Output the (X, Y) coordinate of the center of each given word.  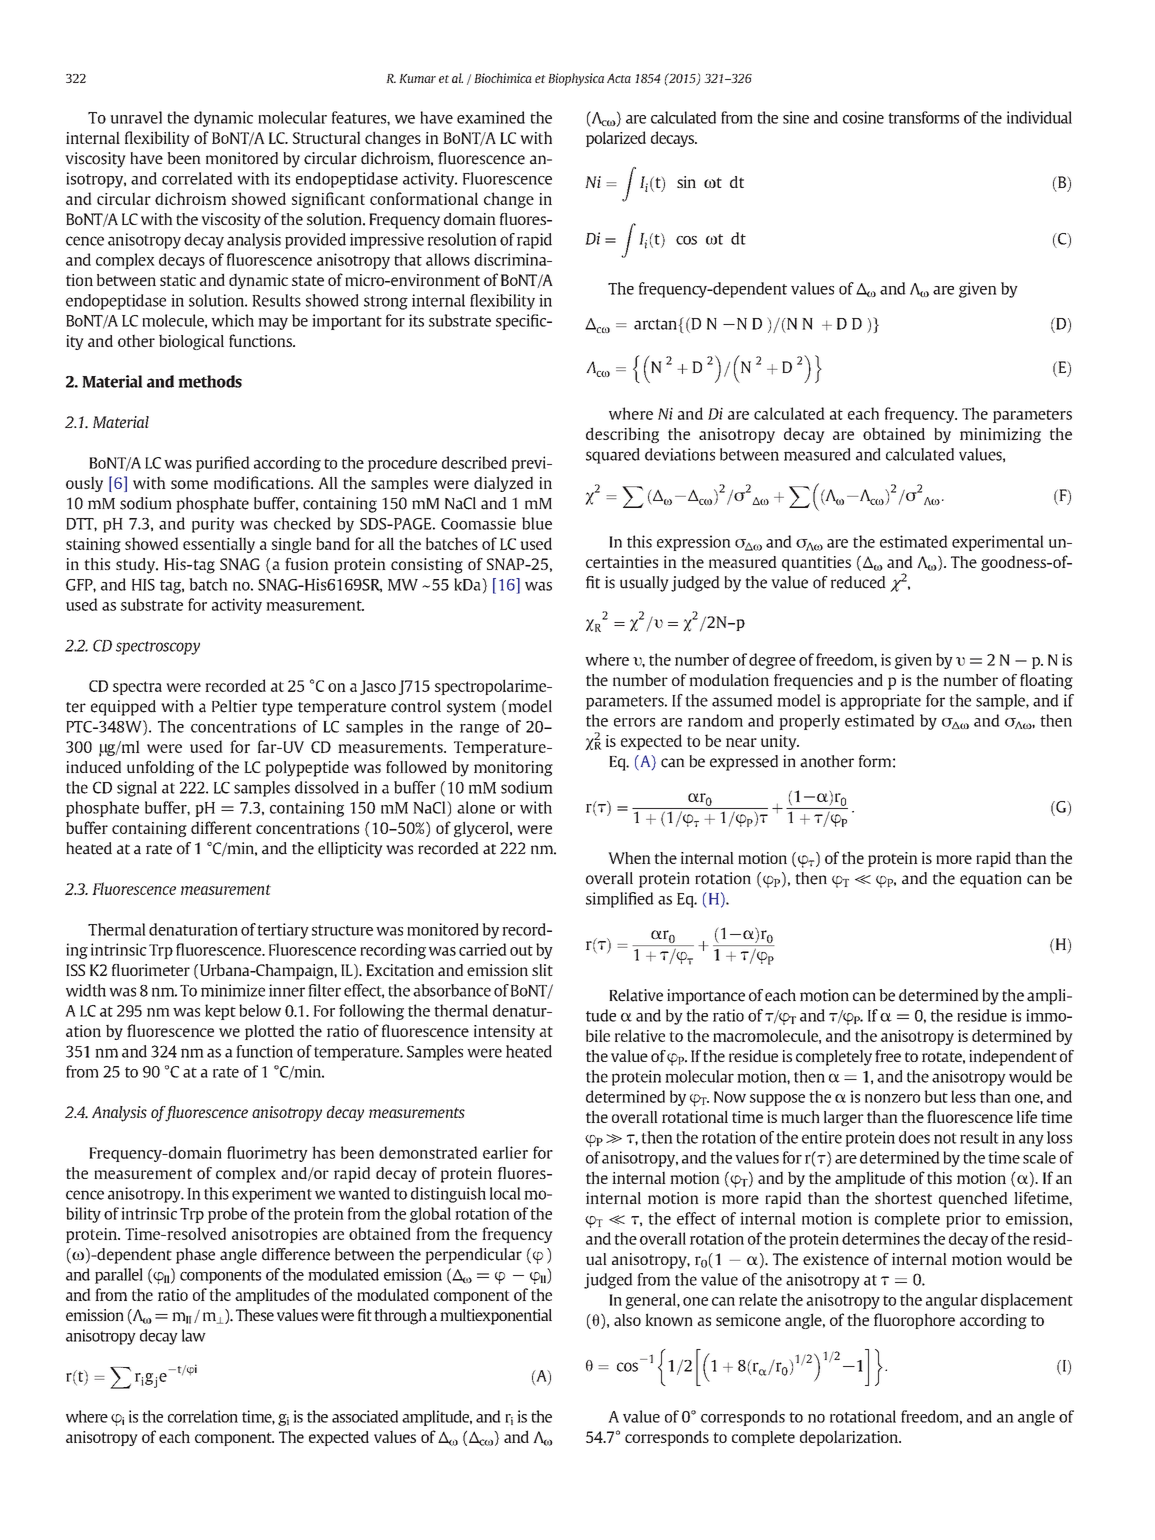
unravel (136, 117)
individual (1039, 117)
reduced (858, 582)
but (936, 1096)
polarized (616, 139)
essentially (219, 545)
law (194, 1335)
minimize (233, 990)
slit (542, 970)
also (627, 1320)
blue (537, 523)
